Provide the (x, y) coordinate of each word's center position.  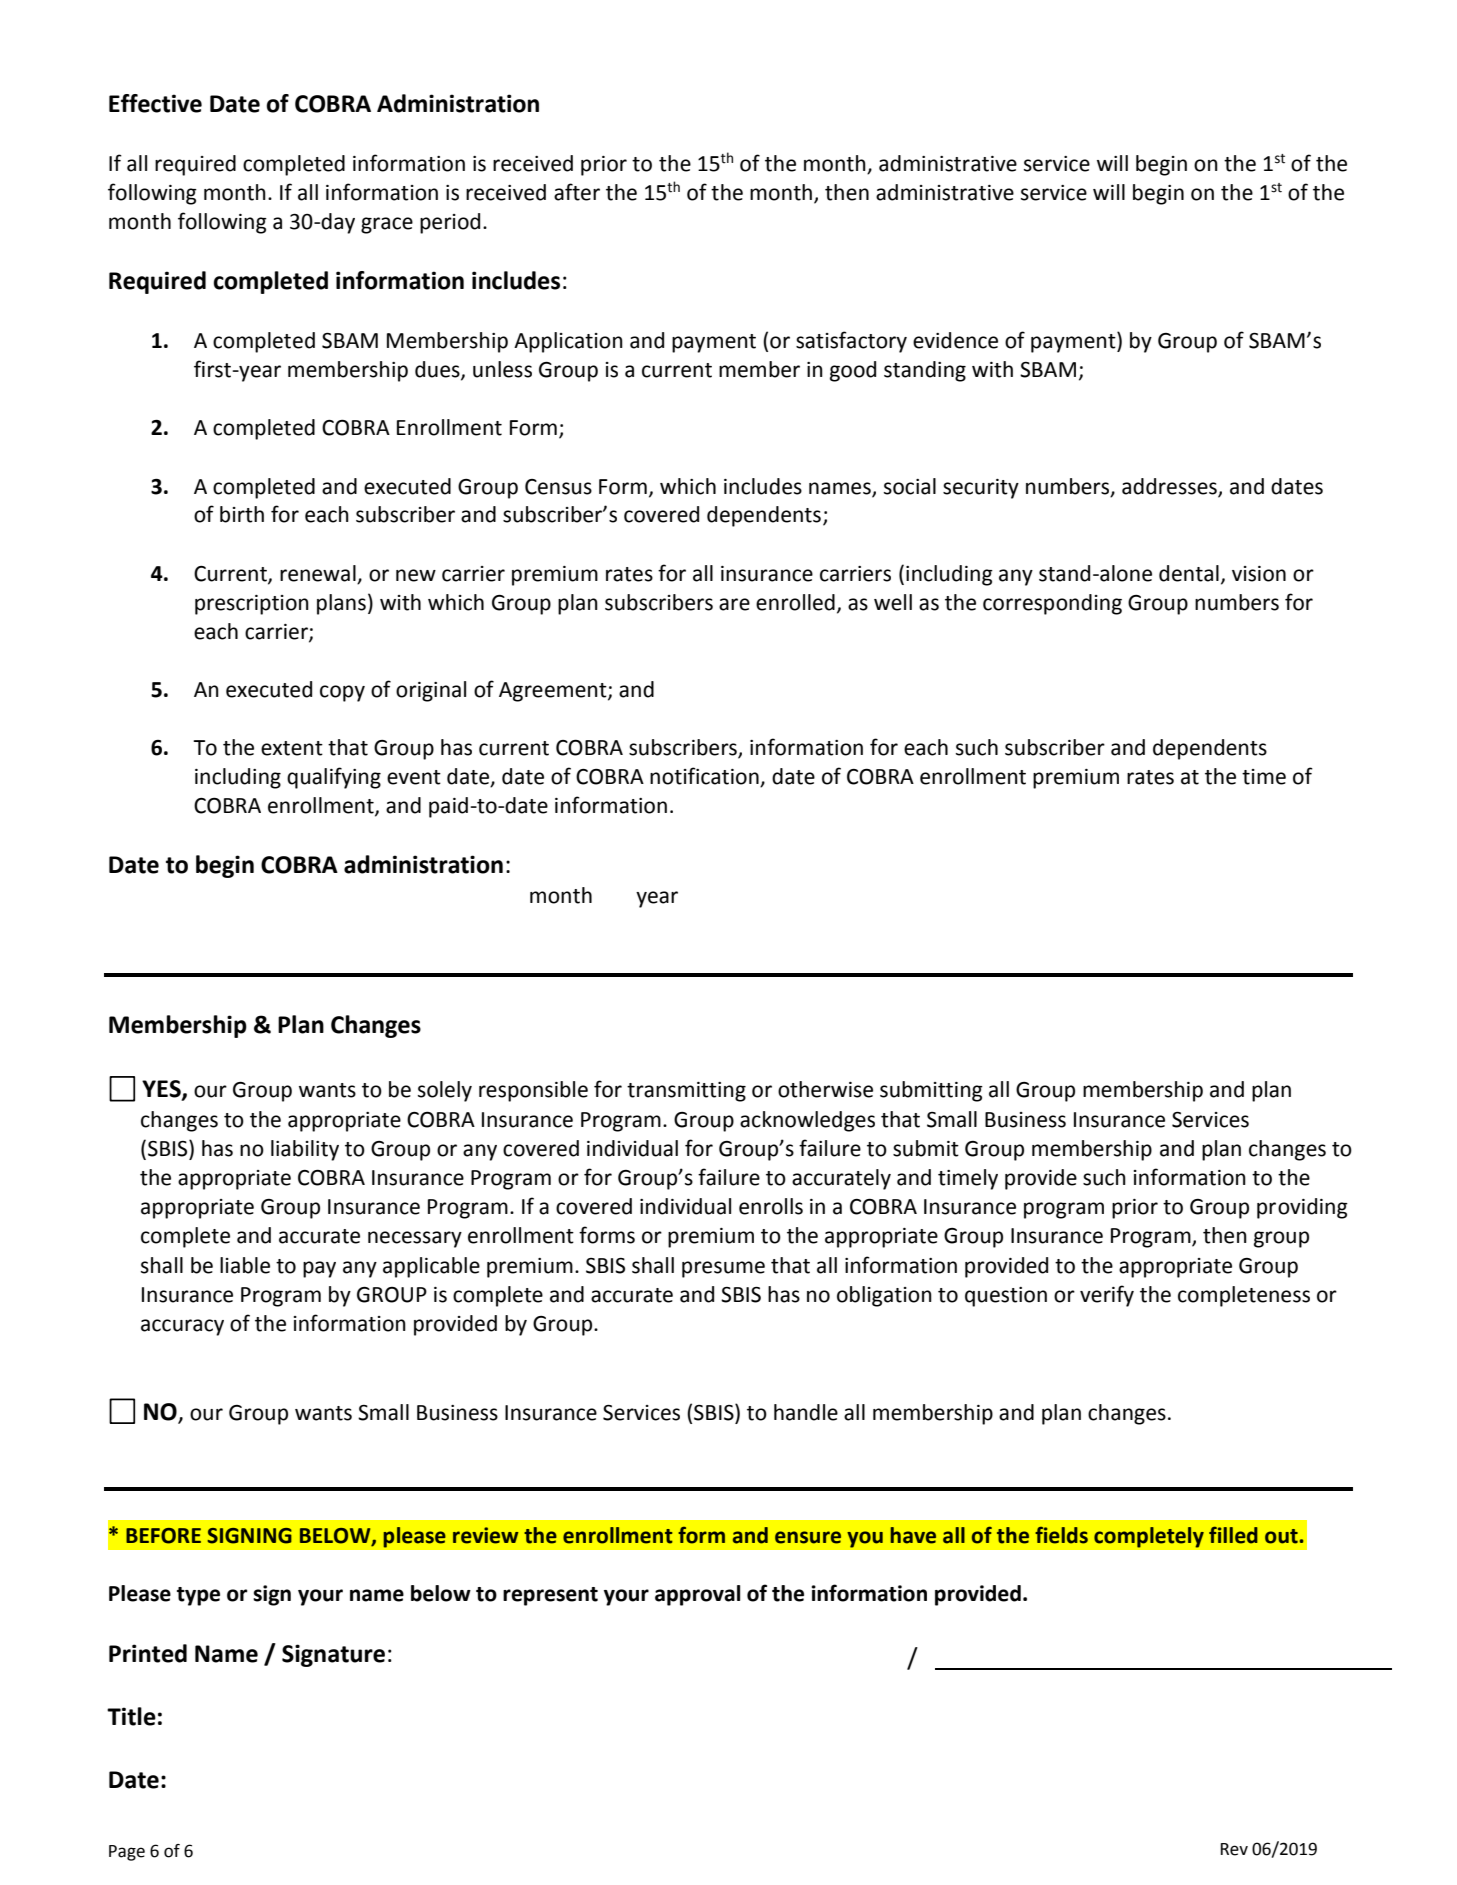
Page (127, 1853)
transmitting (686, 1092)
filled (1233, 1535)
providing (1302, 1208)
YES (162, 1090)
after (577, 192)
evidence (955, 340)
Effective (155, 103)
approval (697, 1595)
